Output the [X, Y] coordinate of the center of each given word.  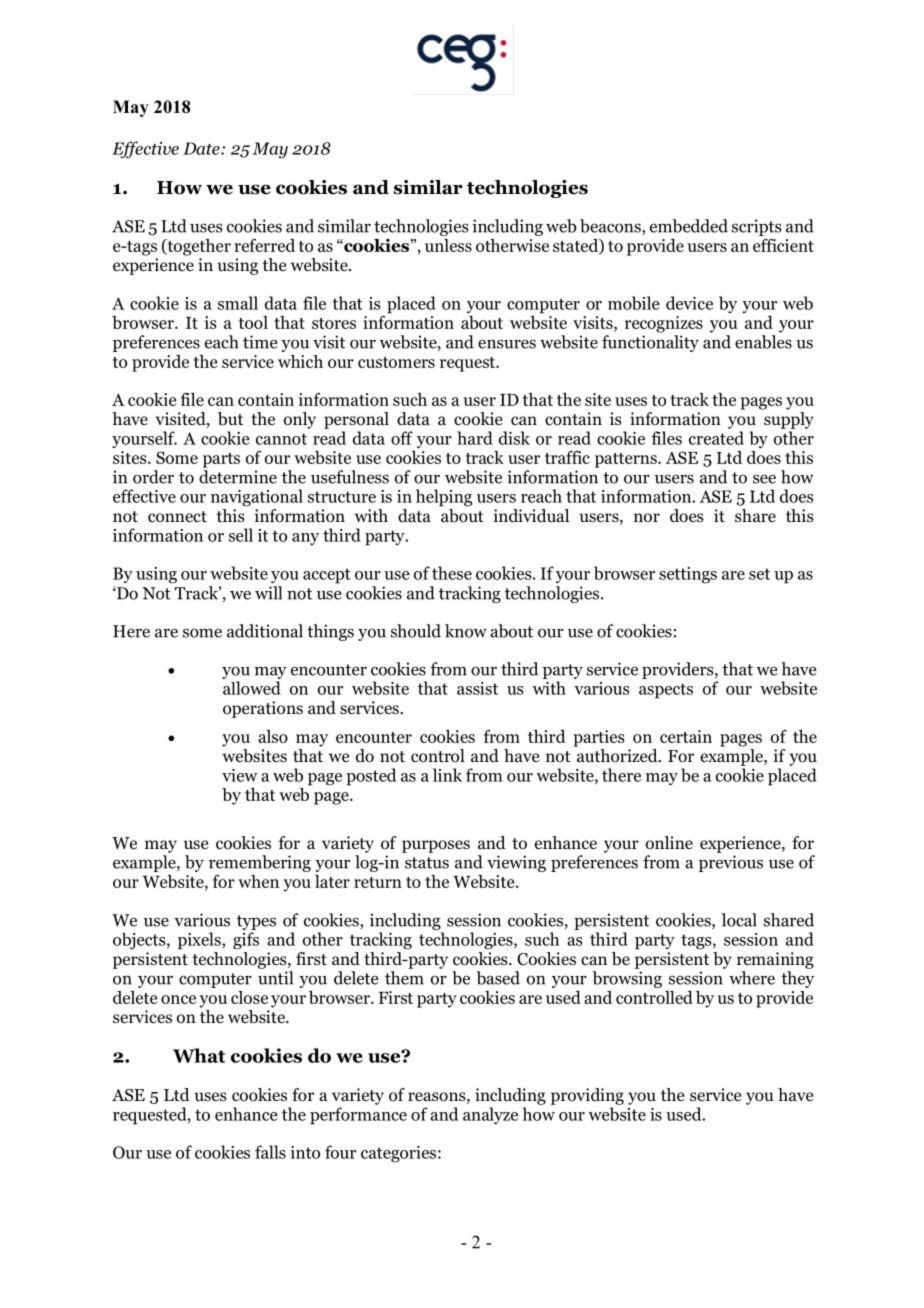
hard [475, 438]
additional [265, 631]
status [427, 863]
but [230, 419]
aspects [666, 691]
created [716, 438]
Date [202, 148]
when [258, 881]
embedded [689, 226]
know [466, 631]
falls [270, 1152]
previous [731, 863]
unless [448, 245]
